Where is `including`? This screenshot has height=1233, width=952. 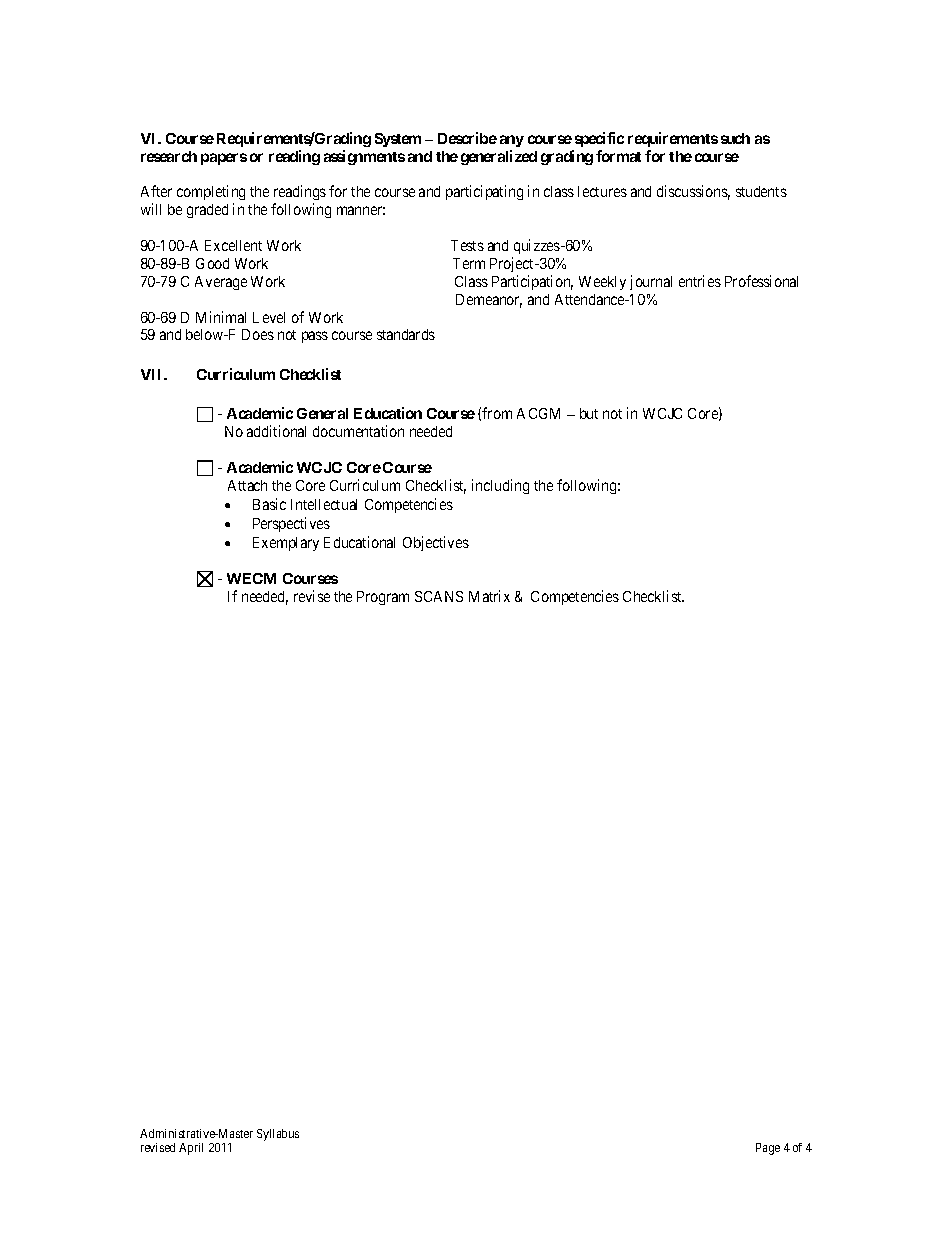 including is located at coordinates (500, 486).
